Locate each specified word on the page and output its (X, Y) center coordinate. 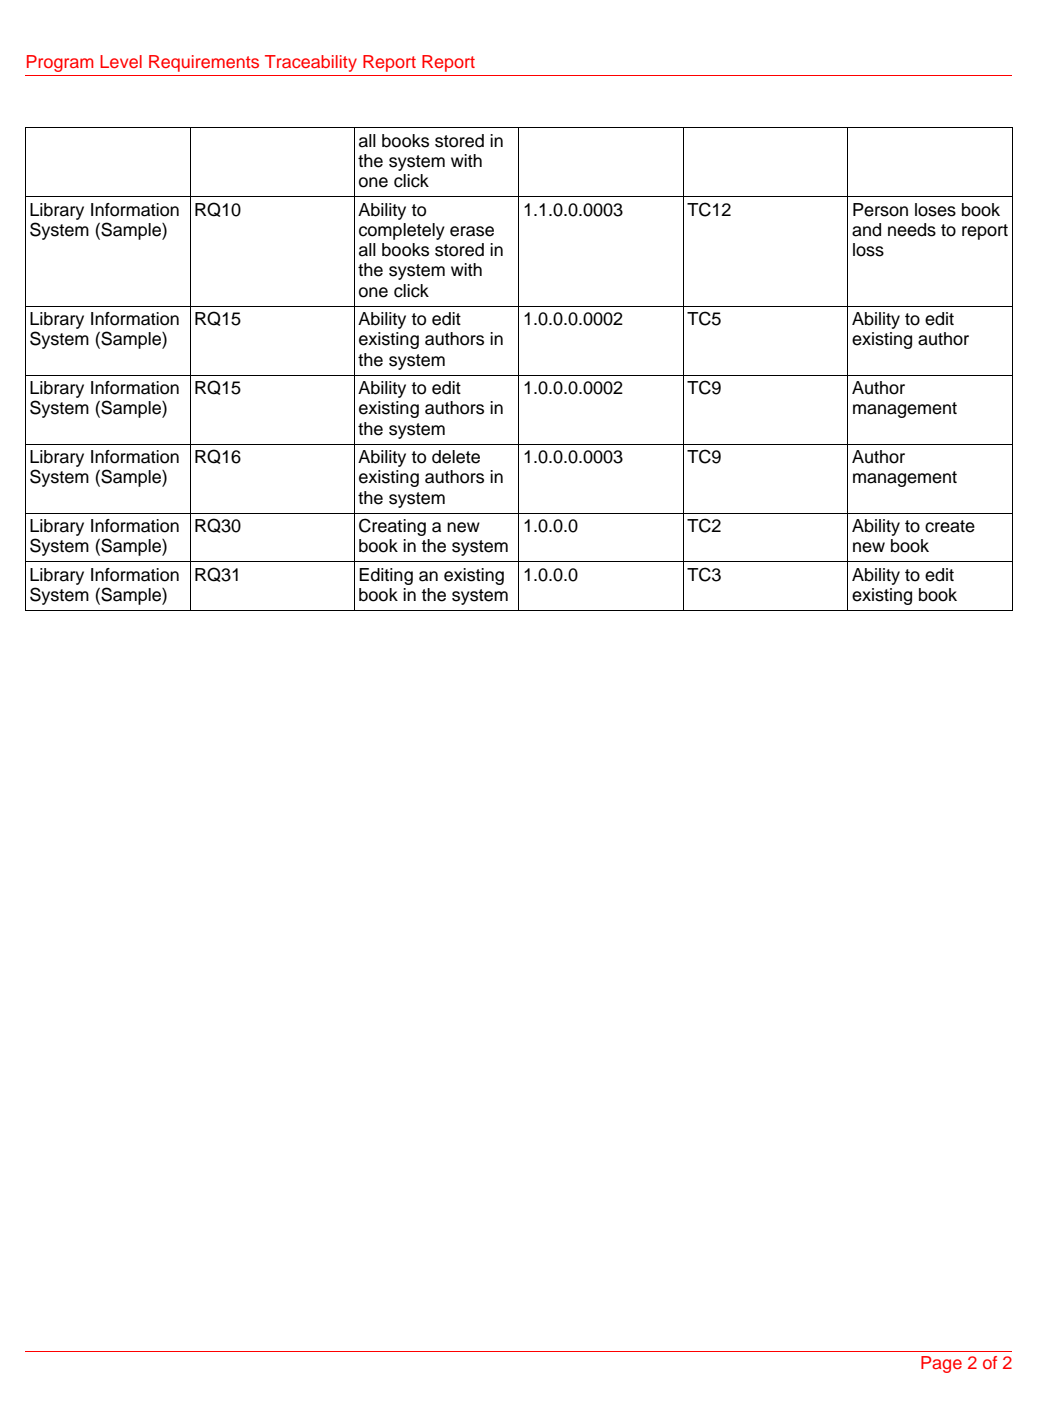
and (866, 230)
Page (941, 1364)
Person (880, 210)
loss (868, 250)
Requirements (204, 63)
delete (456, 457)
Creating (392, 527)
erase (472, 231)
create (950, 526)
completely (402, 231)
